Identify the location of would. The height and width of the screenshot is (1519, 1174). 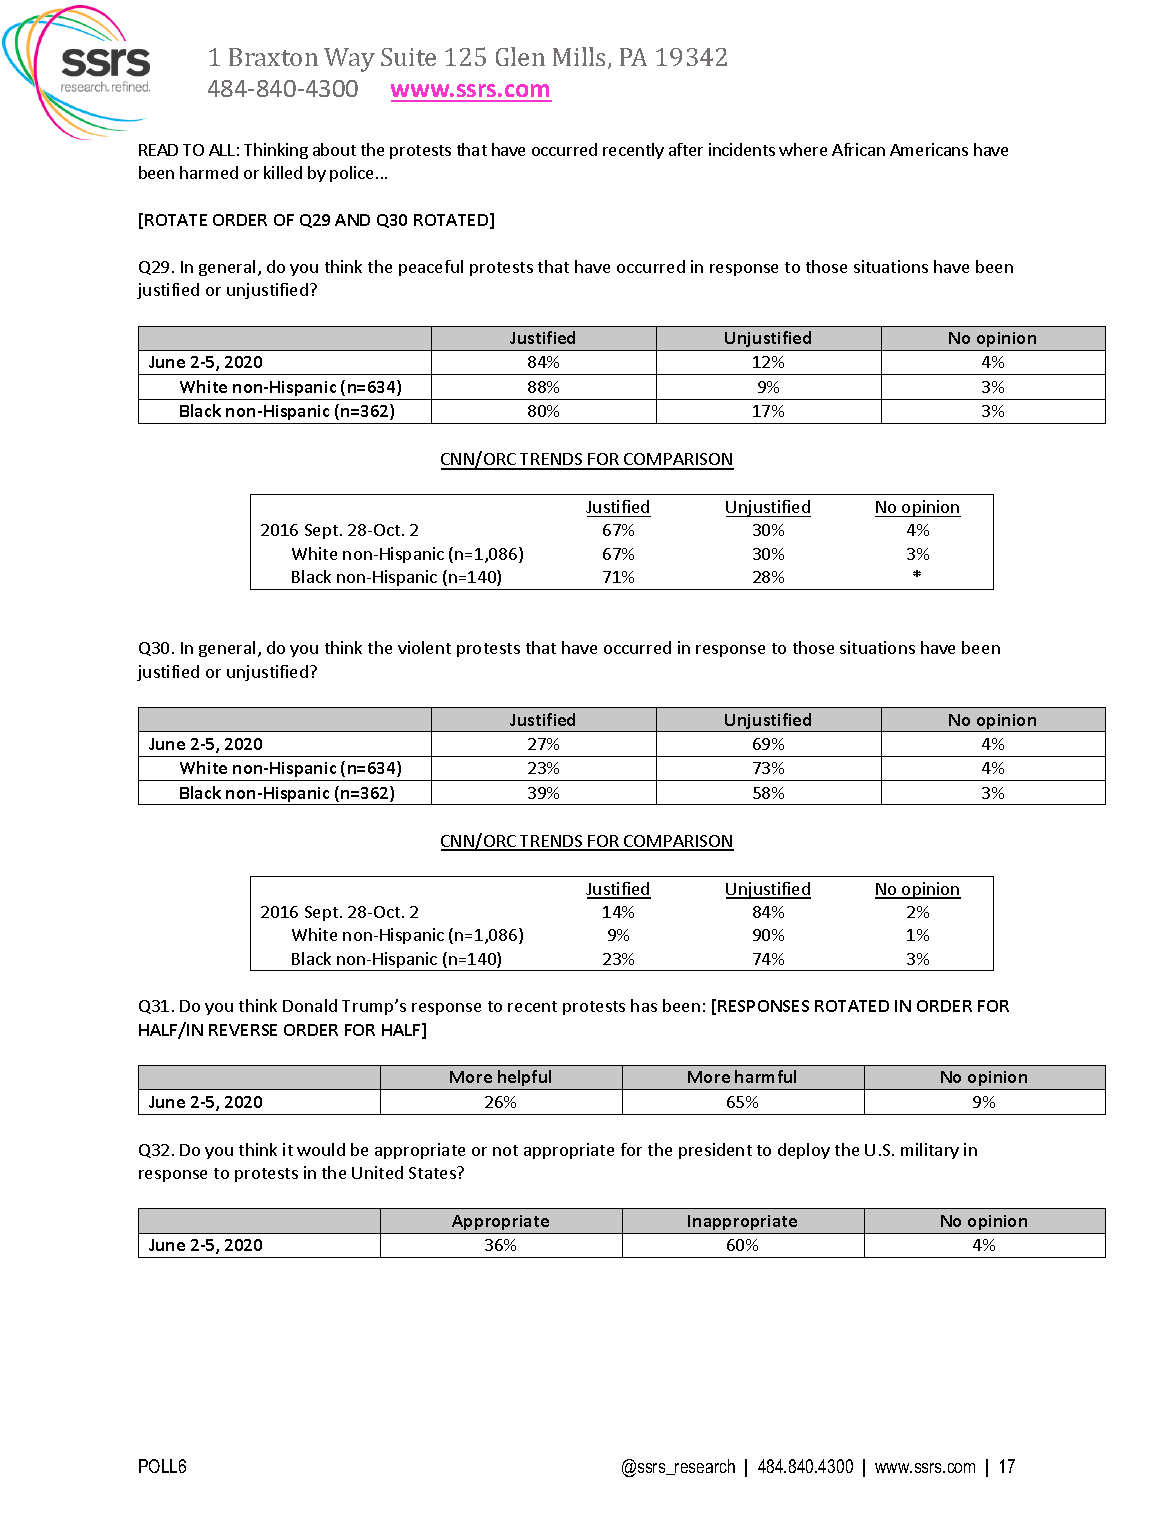
(321, 1149).
